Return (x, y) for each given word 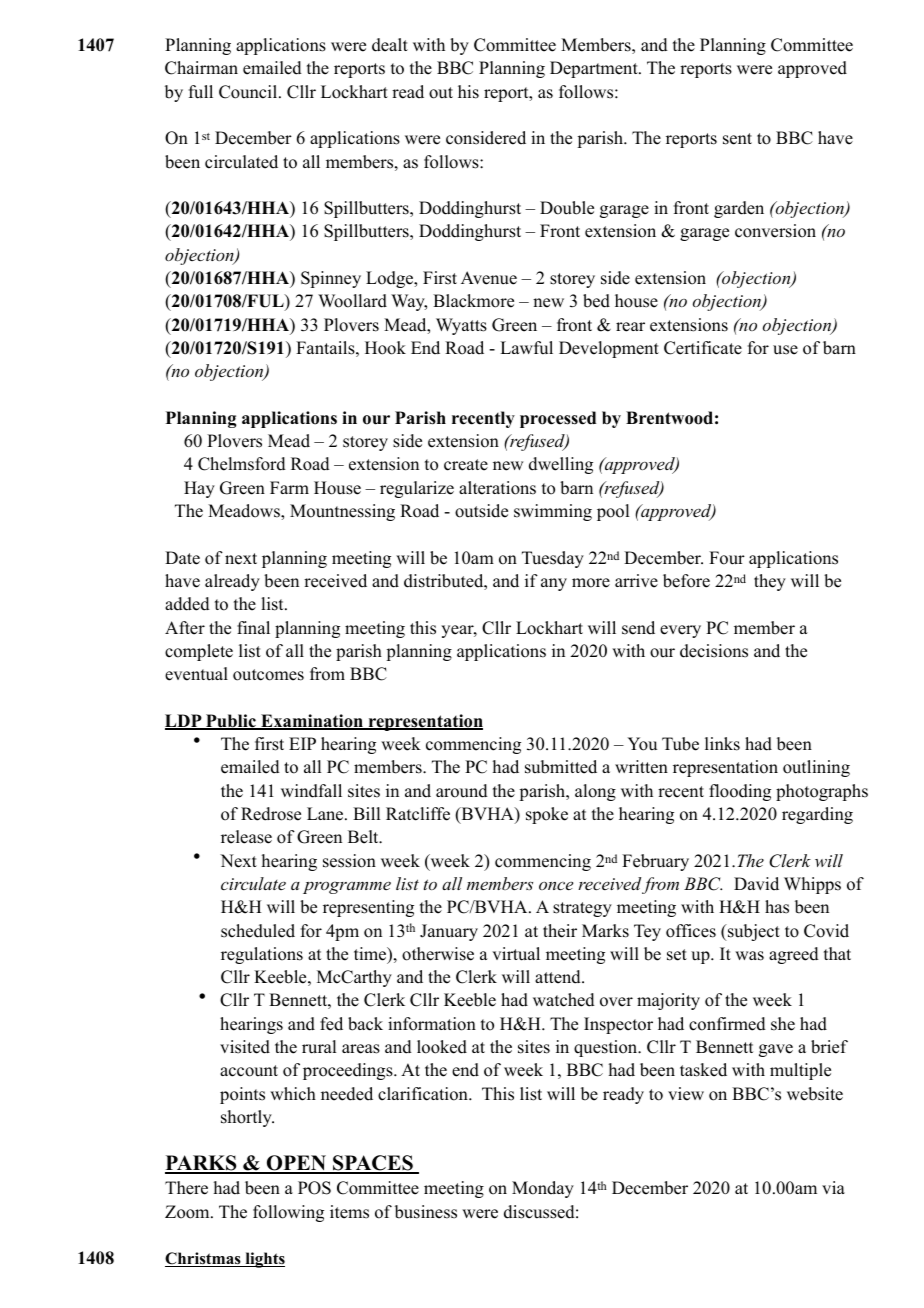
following (288, 1213)
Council (249, 92)
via (833, 1187)
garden (739, 209)
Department (595, 69)
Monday (543, 1189)
